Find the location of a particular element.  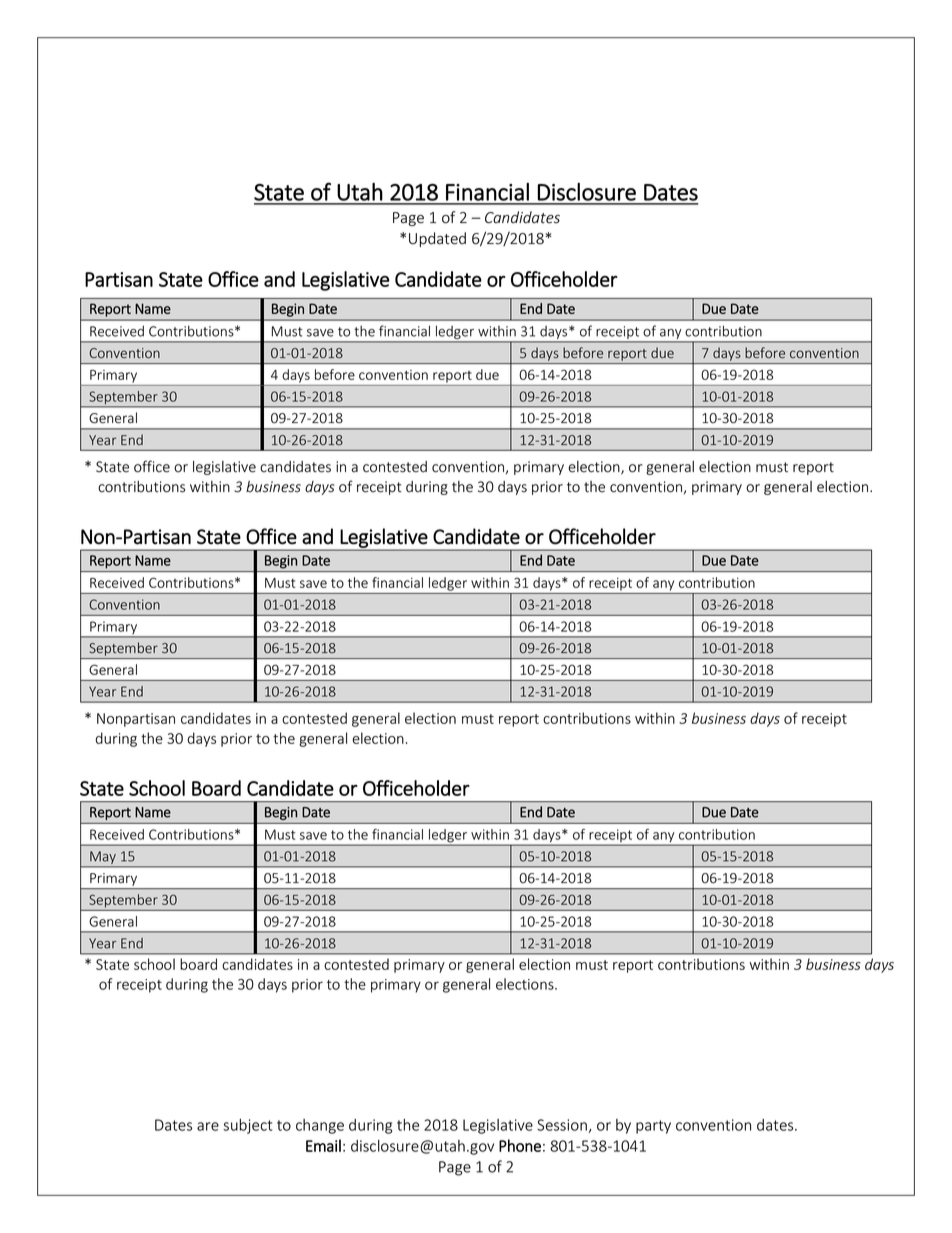

May is located at coordinates (103, 859).
